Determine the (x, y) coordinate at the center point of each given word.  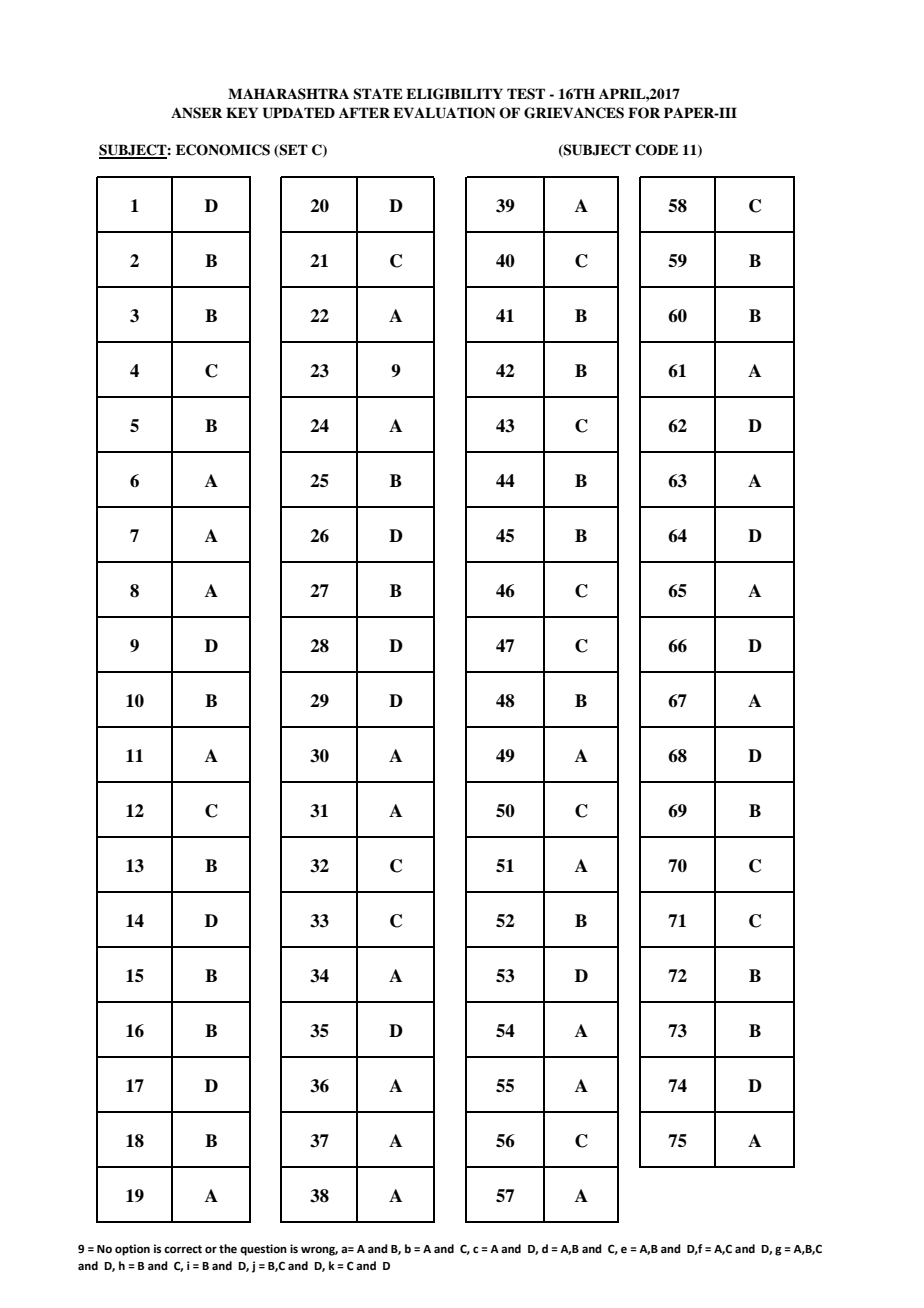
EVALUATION (444, 113)
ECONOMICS (223, 150)
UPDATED (299, 113)
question (263, 1250)
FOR (644, 113)
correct (183, 1249)
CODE (656, 150)
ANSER (196, 113)
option (132, 1250)
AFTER (364, 112)
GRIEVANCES (574, 113)
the (228, 1249)
